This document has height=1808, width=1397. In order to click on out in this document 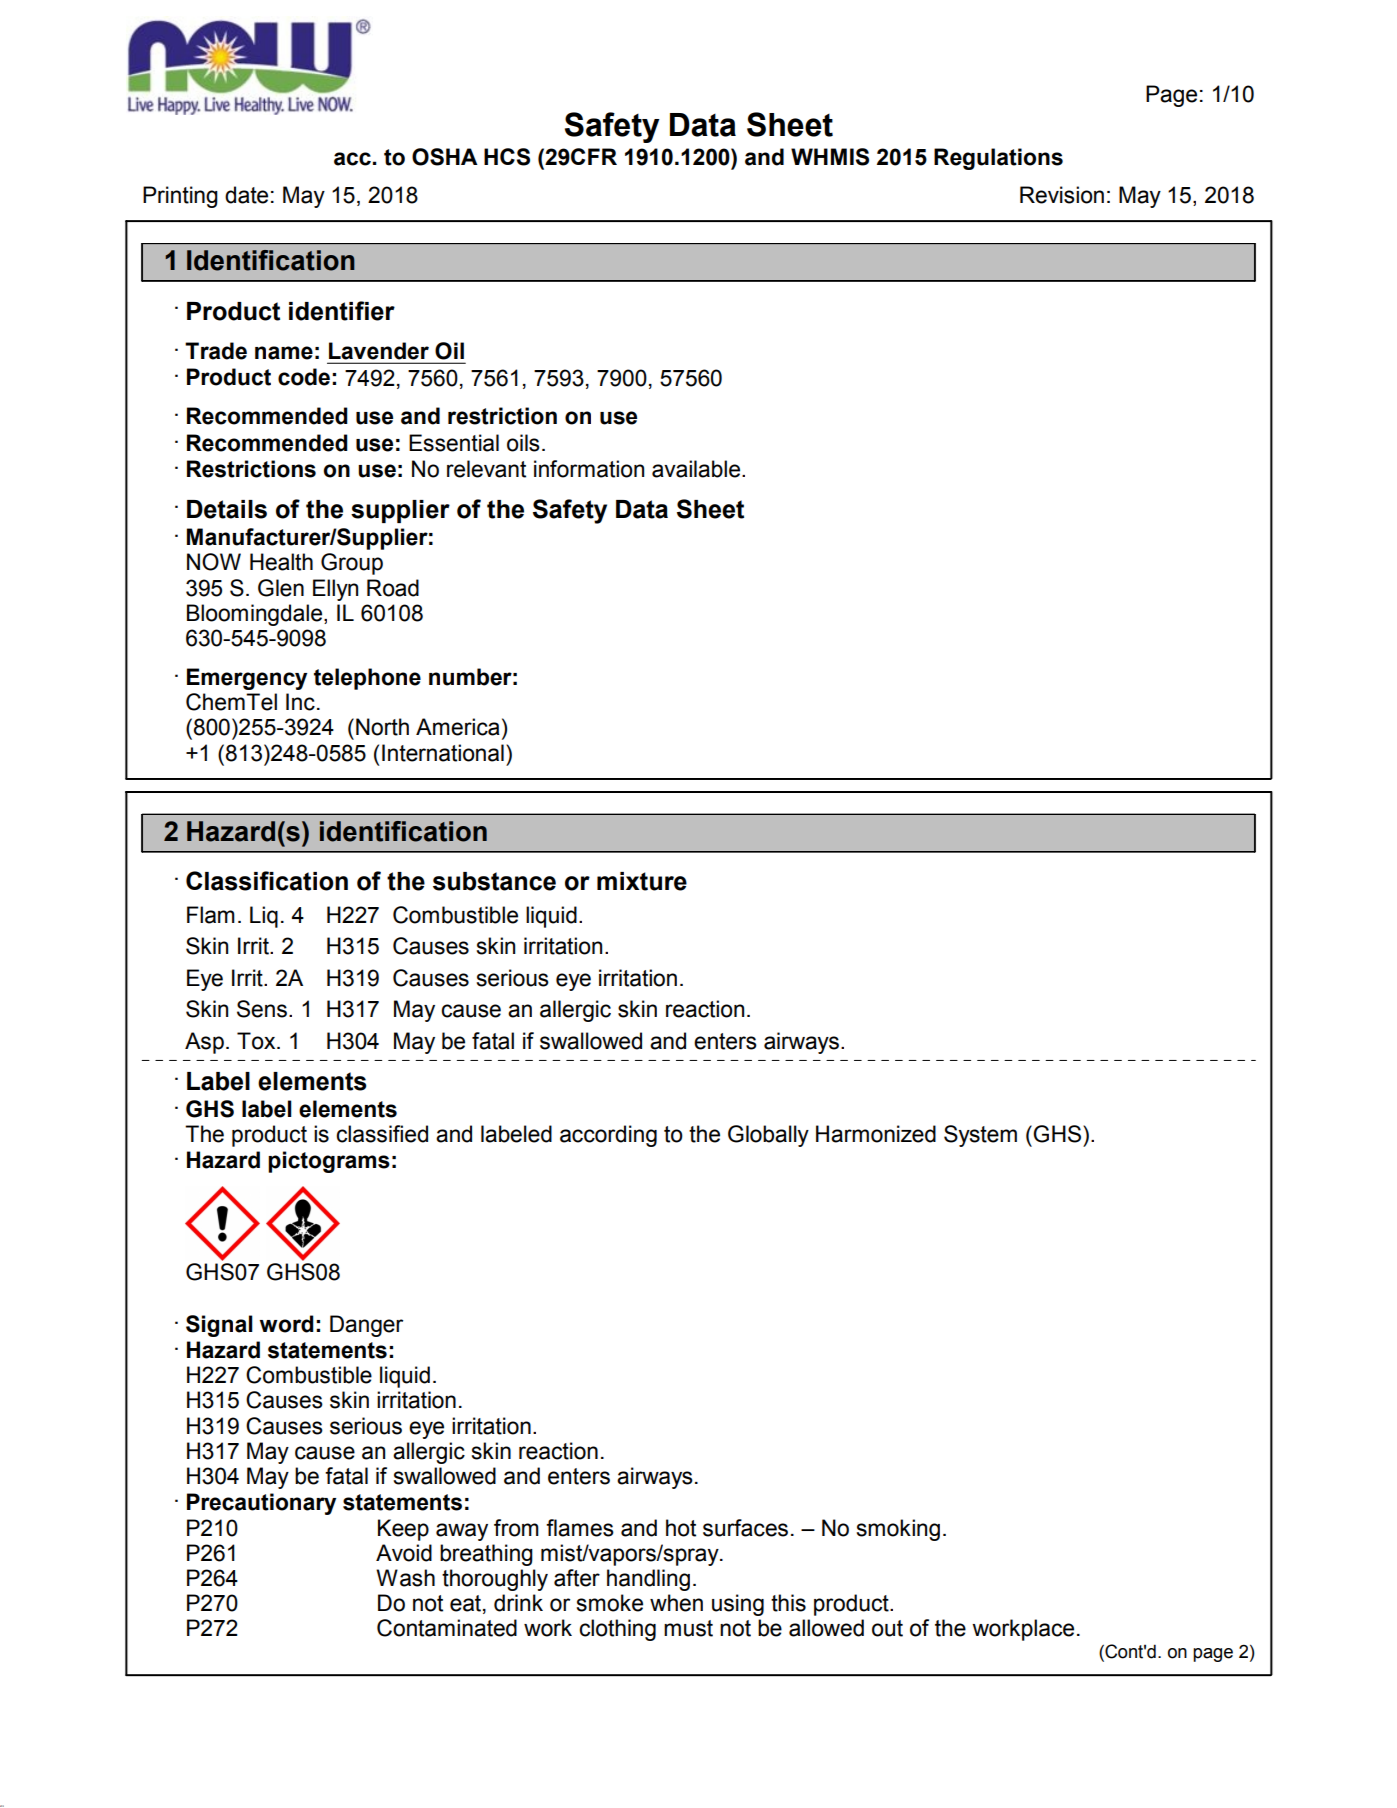, I will do `click(887, 1628)`.
